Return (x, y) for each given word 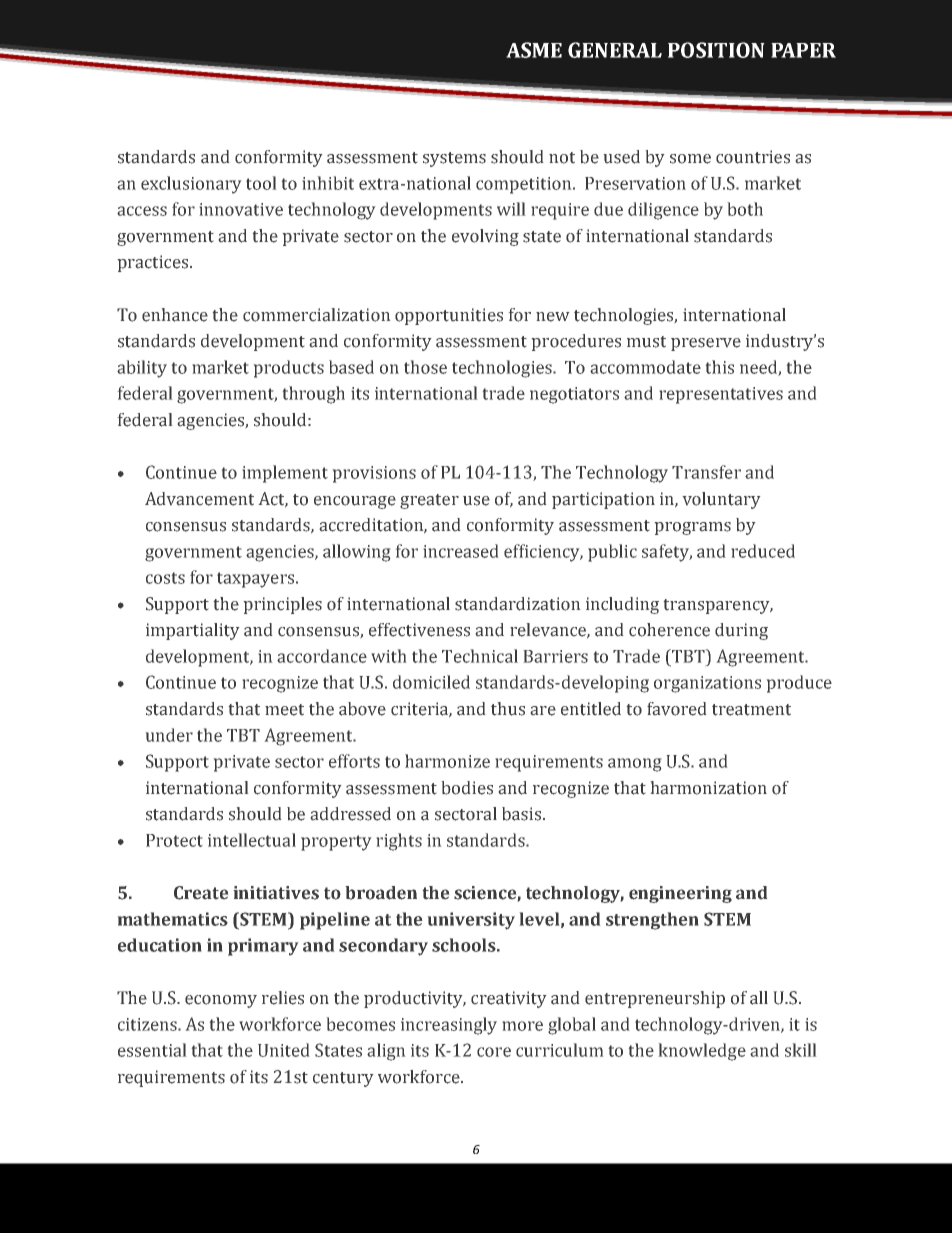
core (494, 1052)
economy (221, 1001)
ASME (534, 50)
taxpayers (257, 580)
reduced (763, 551)
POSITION (716, 50)
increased (461, 551)
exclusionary (191, 185)
